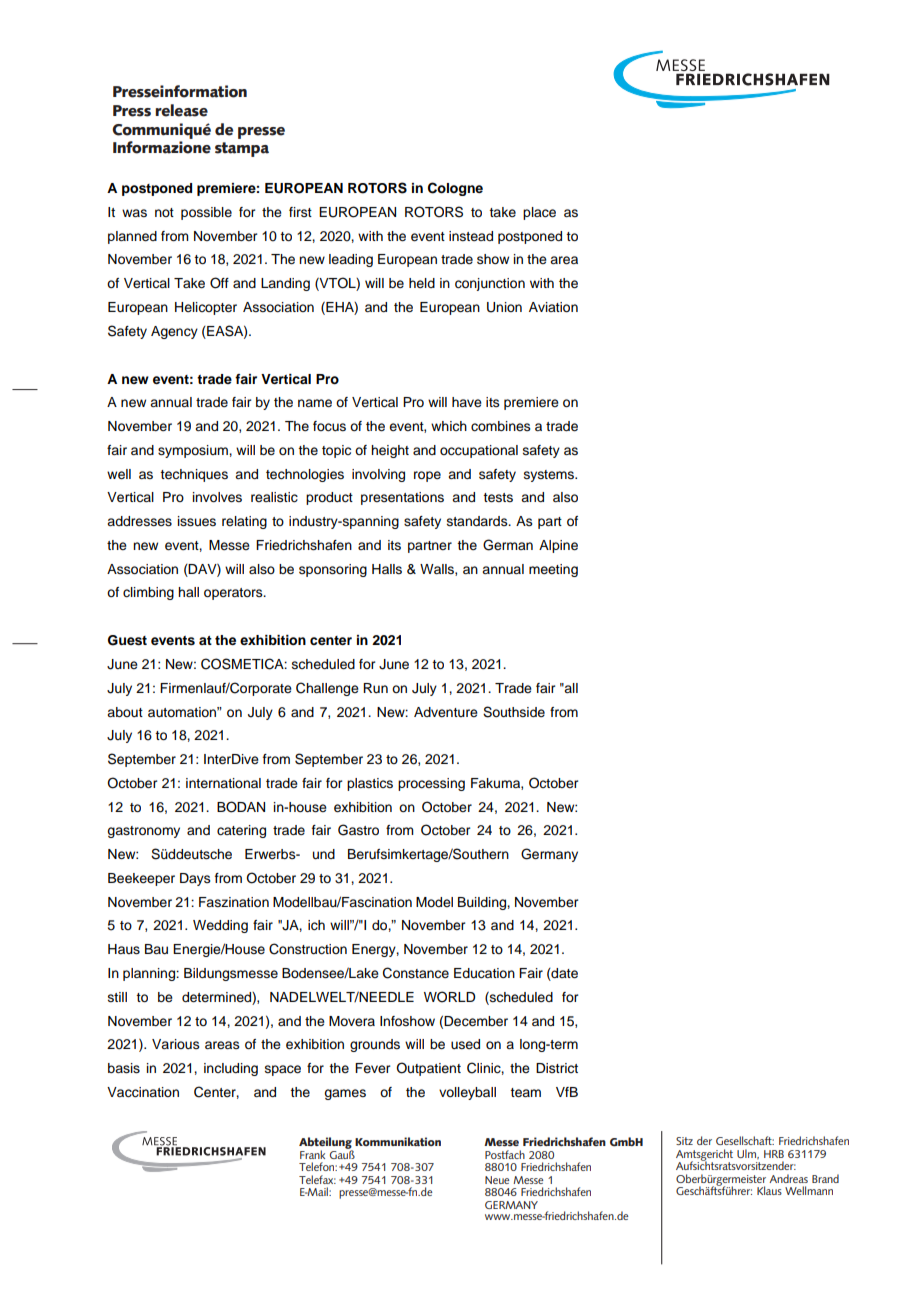  Describe the element at coordinates (431, 784) in the screenshot. I see `processing` at that location.
